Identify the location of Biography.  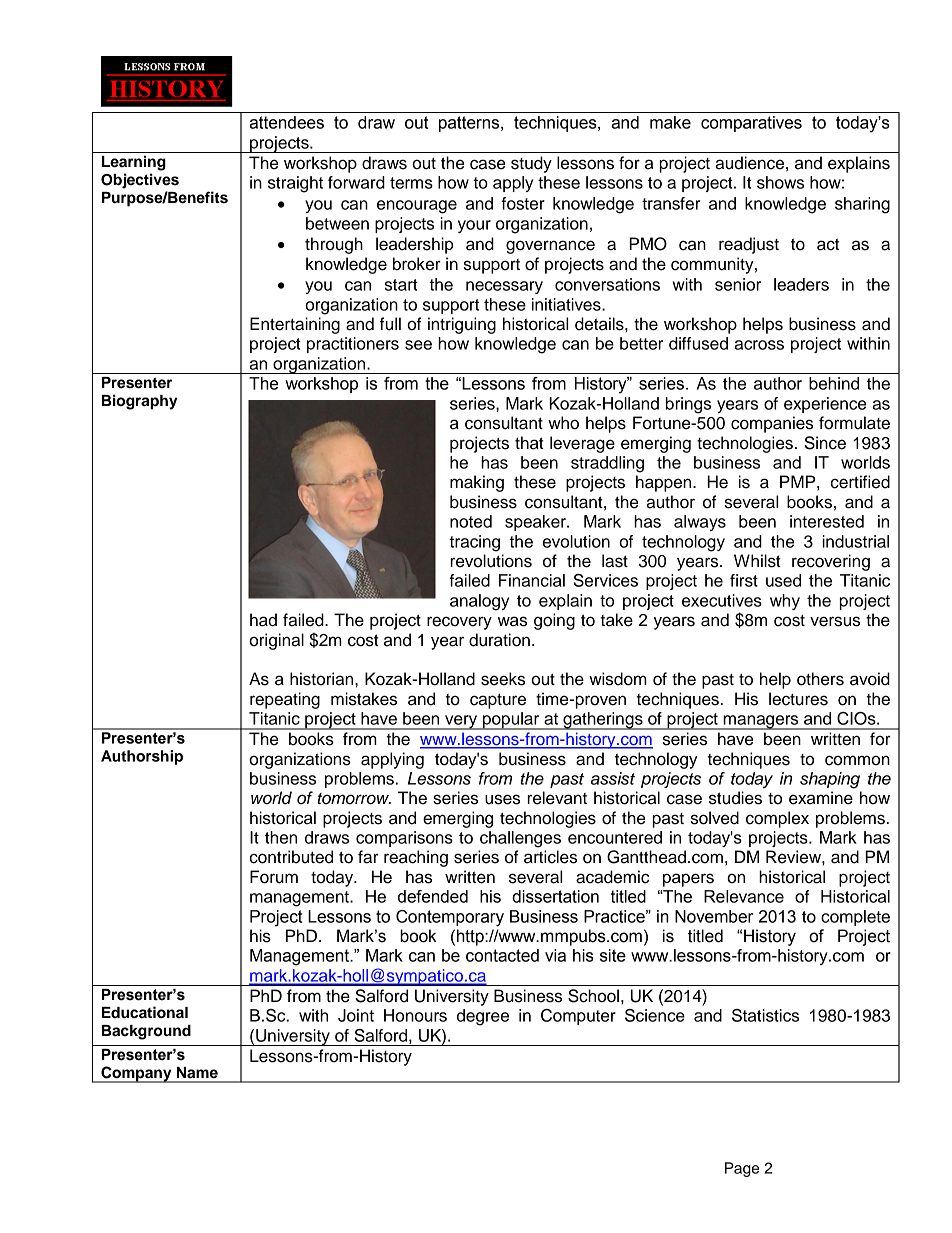
(139, 402).
